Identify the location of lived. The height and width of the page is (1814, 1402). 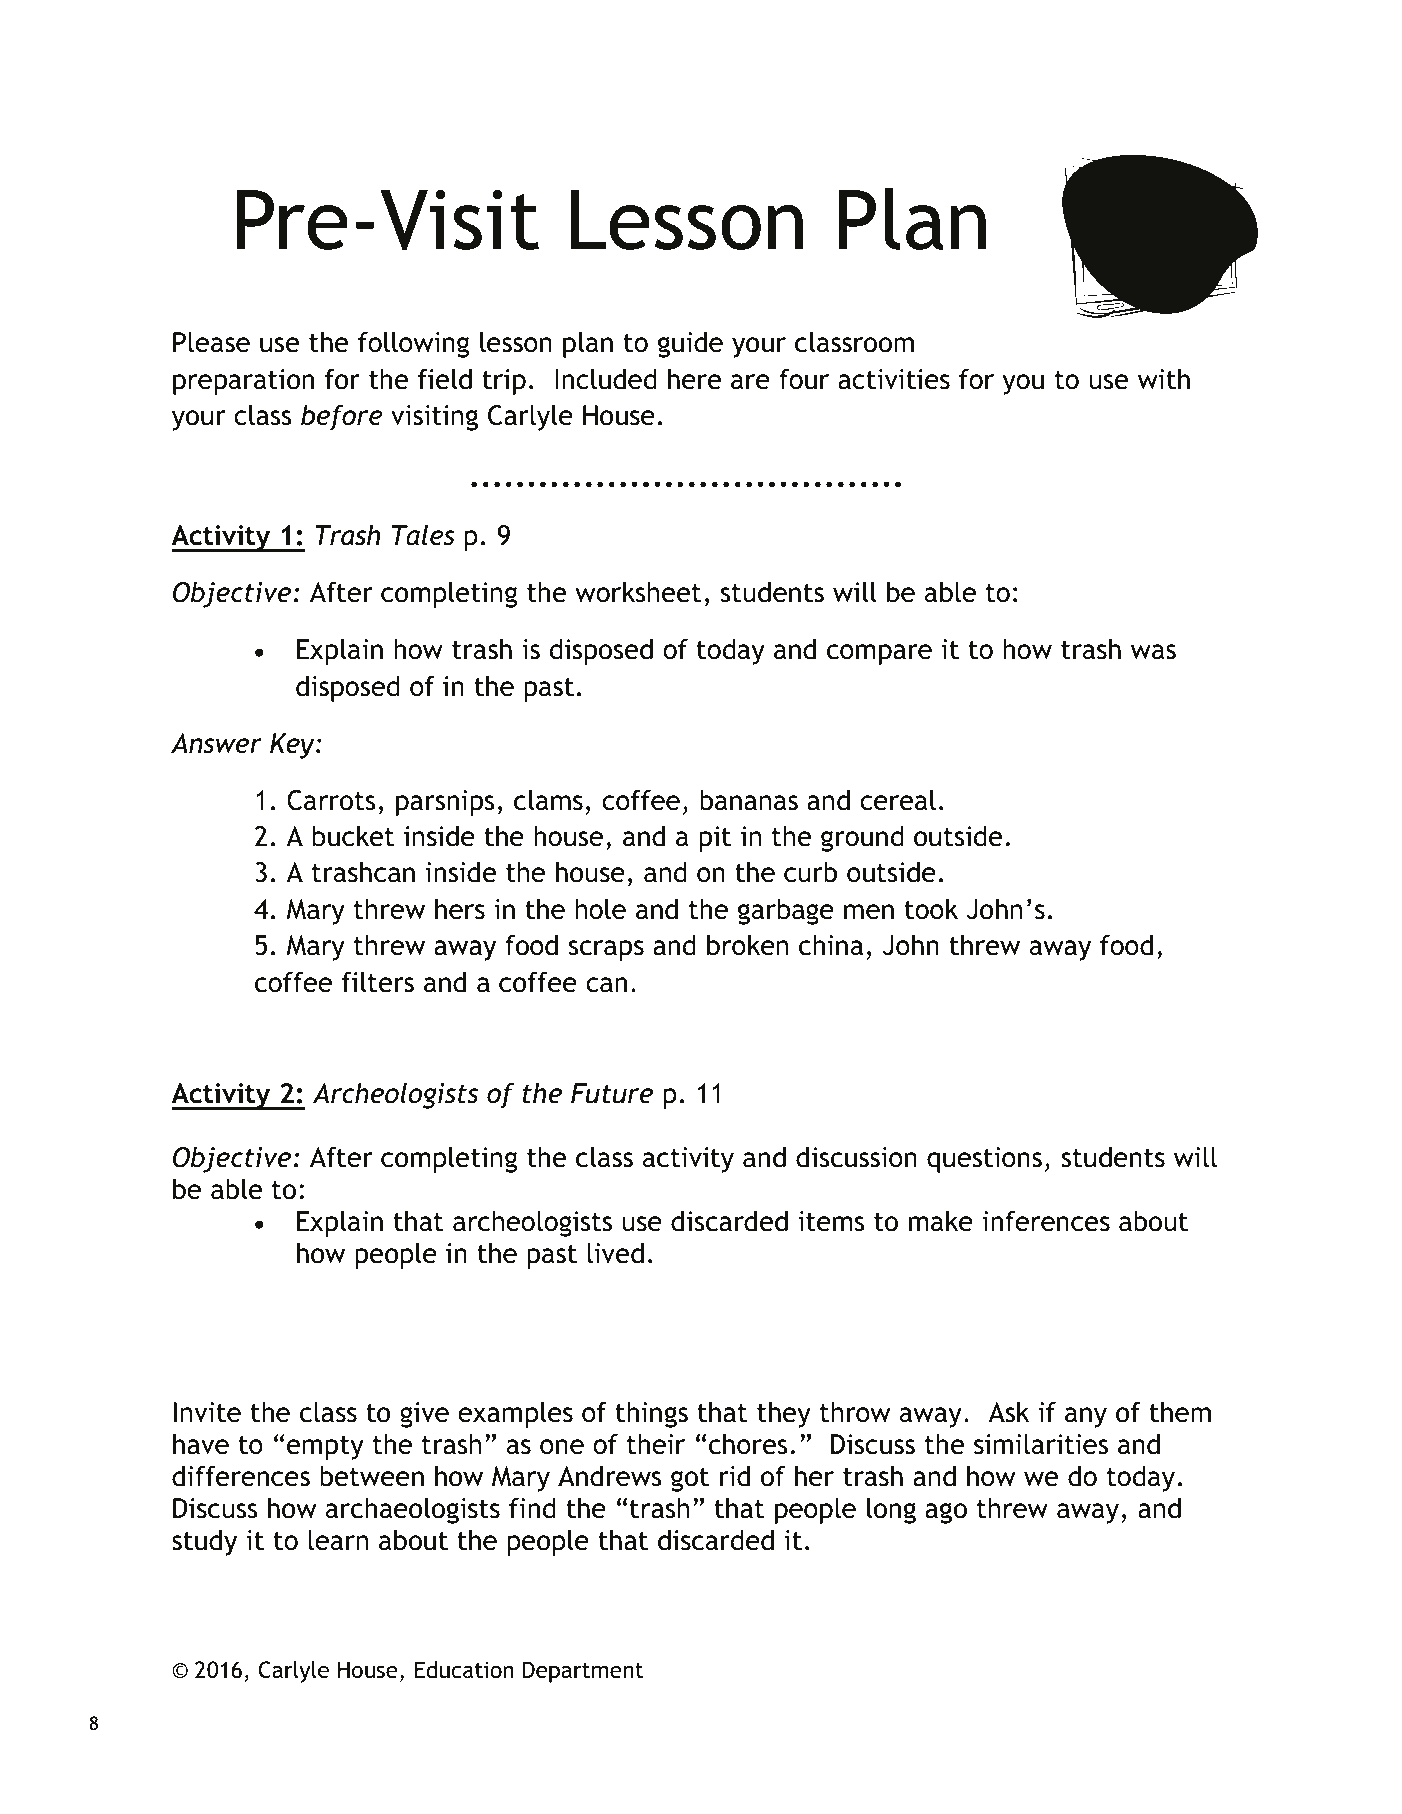
(615, 1253).
